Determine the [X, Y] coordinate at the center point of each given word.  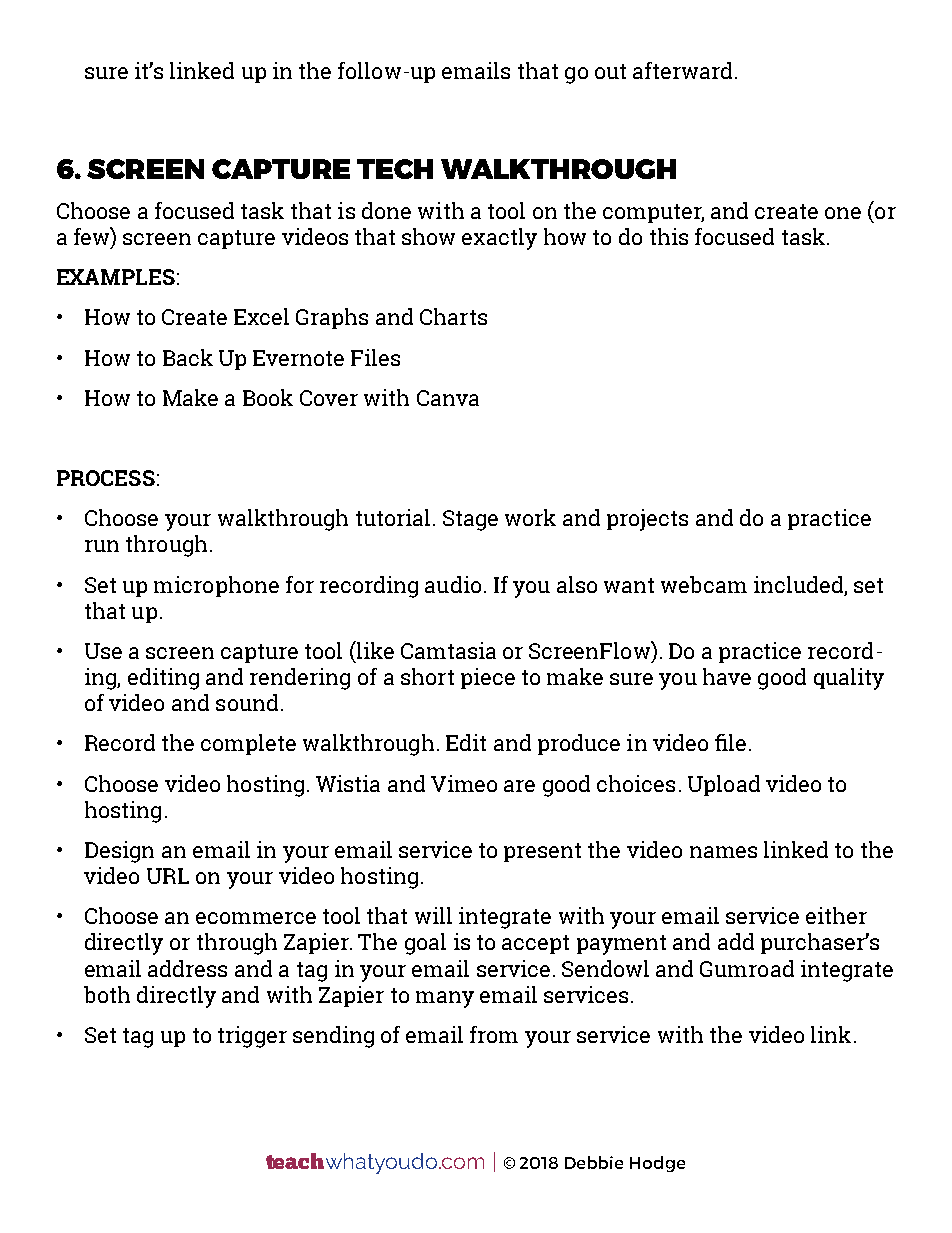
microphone [216, 586]
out [610, 71]
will [433, 915]
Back [188, 357]
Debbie [594, 1162]
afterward [682, 70]
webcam [704, 584]
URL [168, 876]
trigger [252, 1037]
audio [453, 584]
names [723, 852]
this [669, 236]
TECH [395, 169]
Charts [453, 316]
